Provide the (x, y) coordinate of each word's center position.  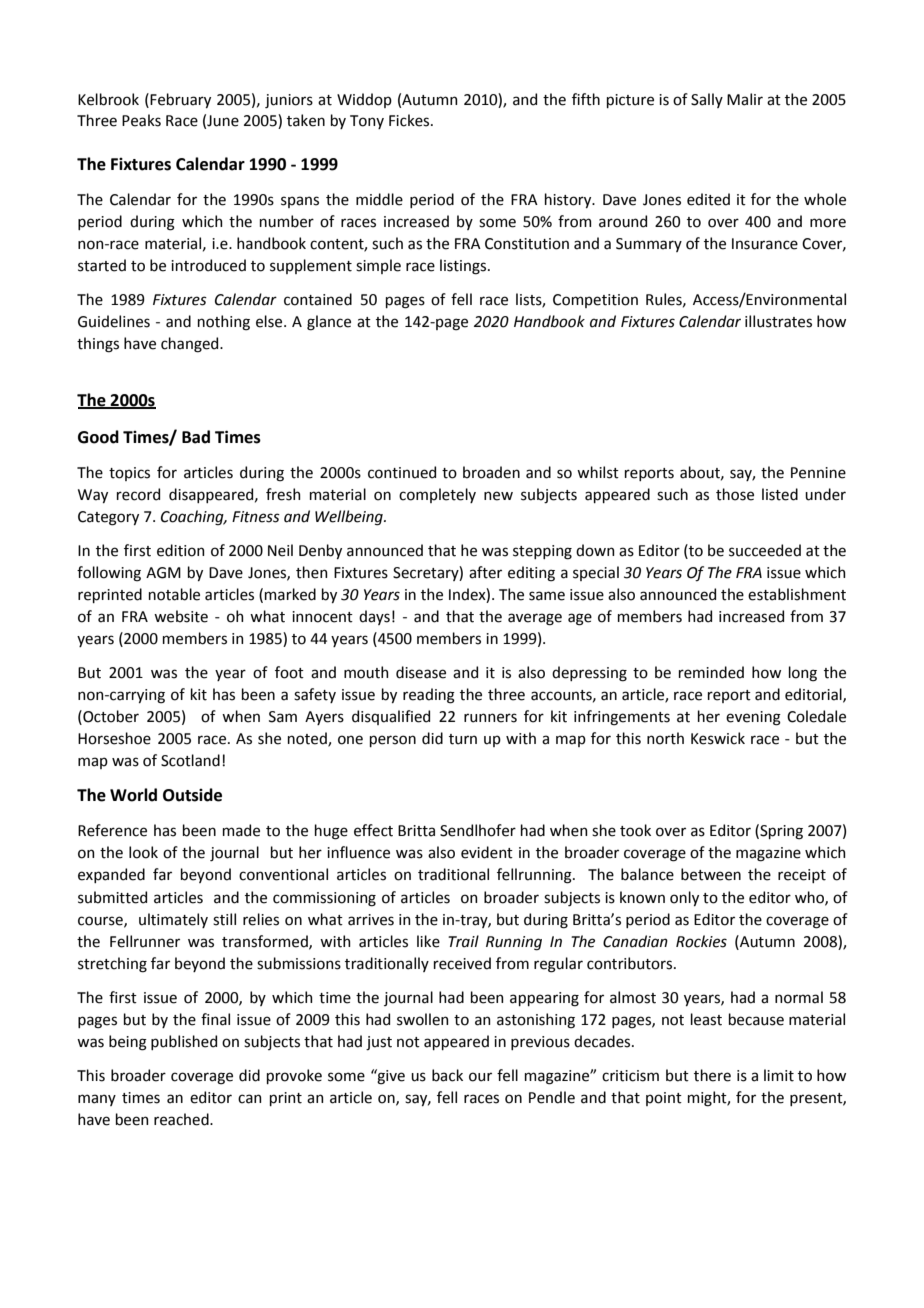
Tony (367, 122)
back (447, 1075)
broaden (491, 472)
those (735, 494)
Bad (196, 437)
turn (463, 739)
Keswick (718, 738)
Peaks (141, 120)
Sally (707, 100)
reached (182, 1119)
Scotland (190, 760)
